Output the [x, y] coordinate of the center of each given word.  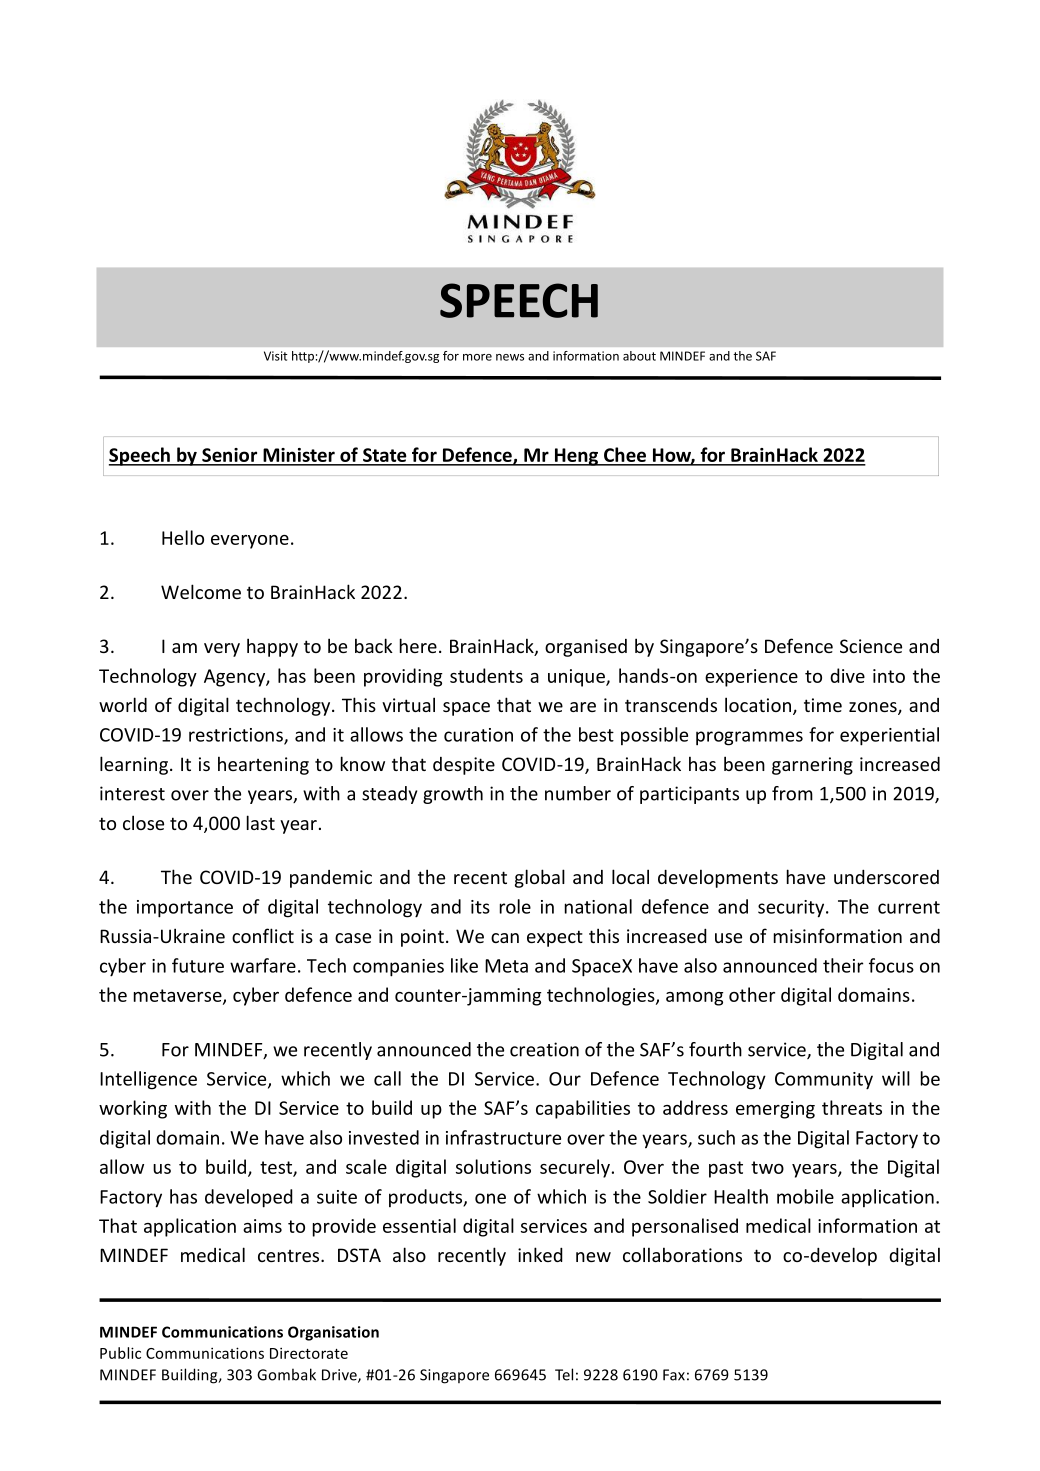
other [752, 994]
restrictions [237, 736]
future [198, 965]
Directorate [309, 1353]
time [823, 705]
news [510, 357]
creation [544, 1049]
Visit [276, 356]
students [486, 675]
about [639, 356]
